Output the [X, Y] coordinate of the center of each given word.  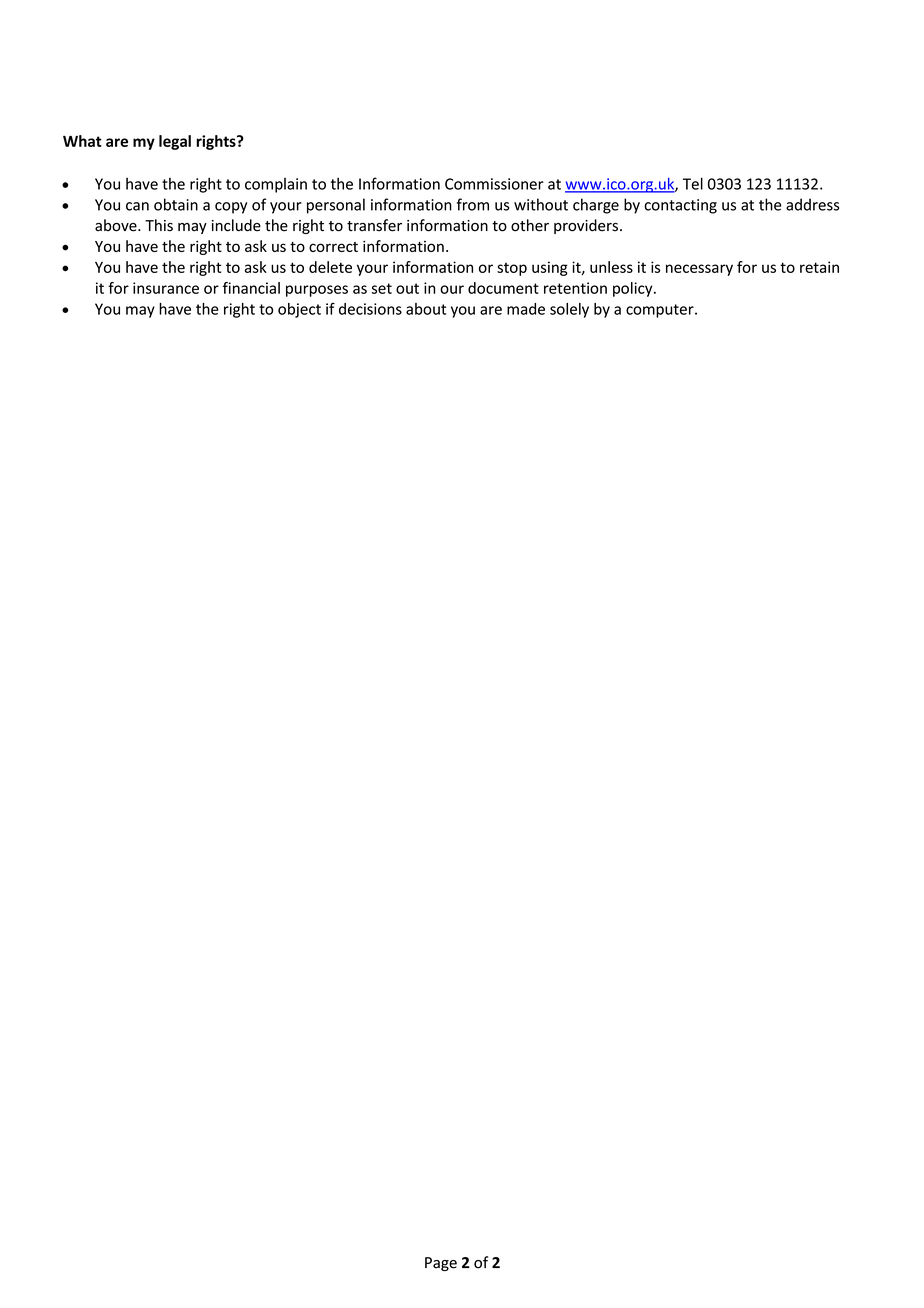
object [299, 310]
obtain [176, 204]
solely [569, 310]
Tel [693, 183]
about [426, 309]
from [473, 204]
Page [441, 1264]
